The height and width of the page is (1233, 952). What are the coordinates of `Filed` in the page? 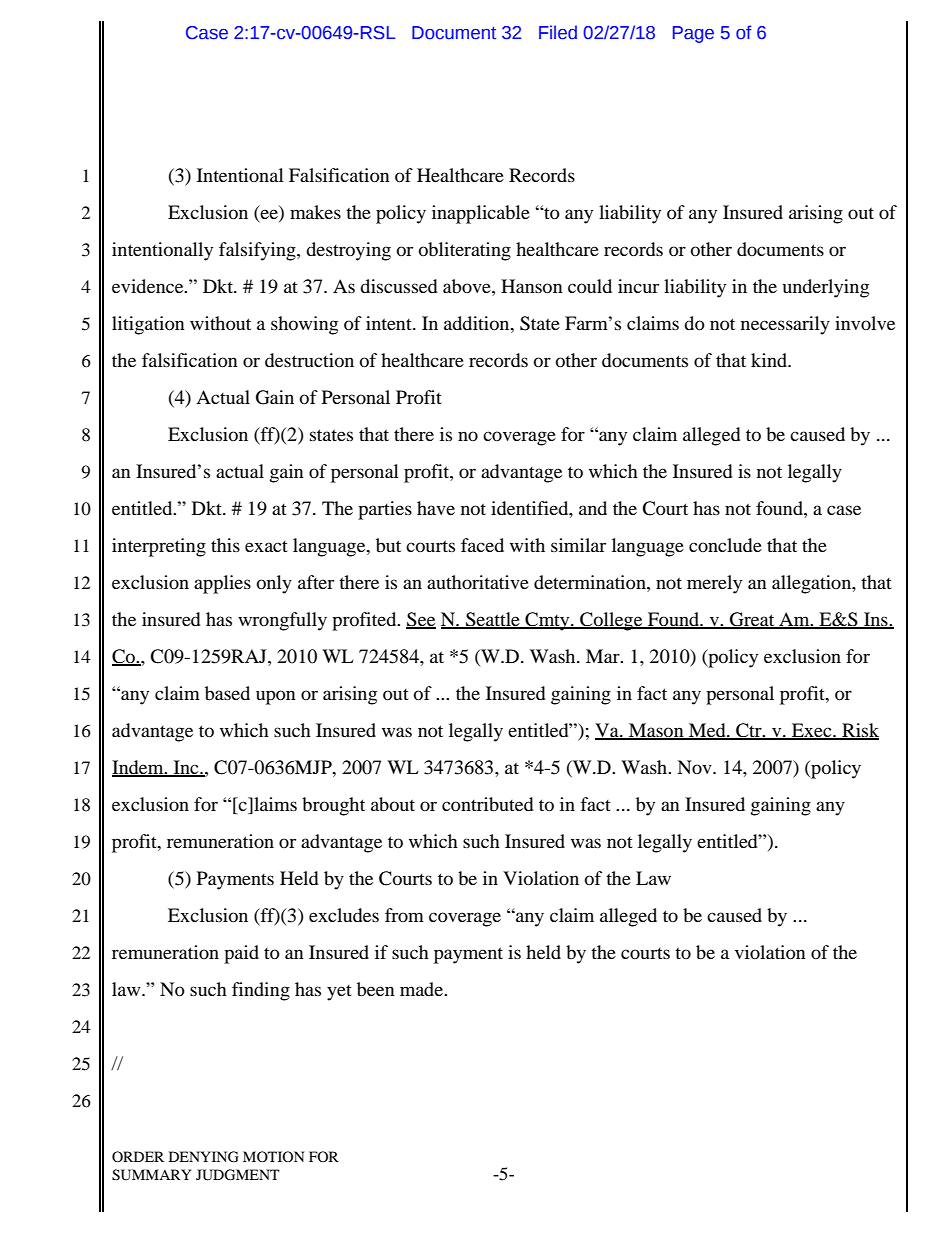 It's located at (558, 32).
